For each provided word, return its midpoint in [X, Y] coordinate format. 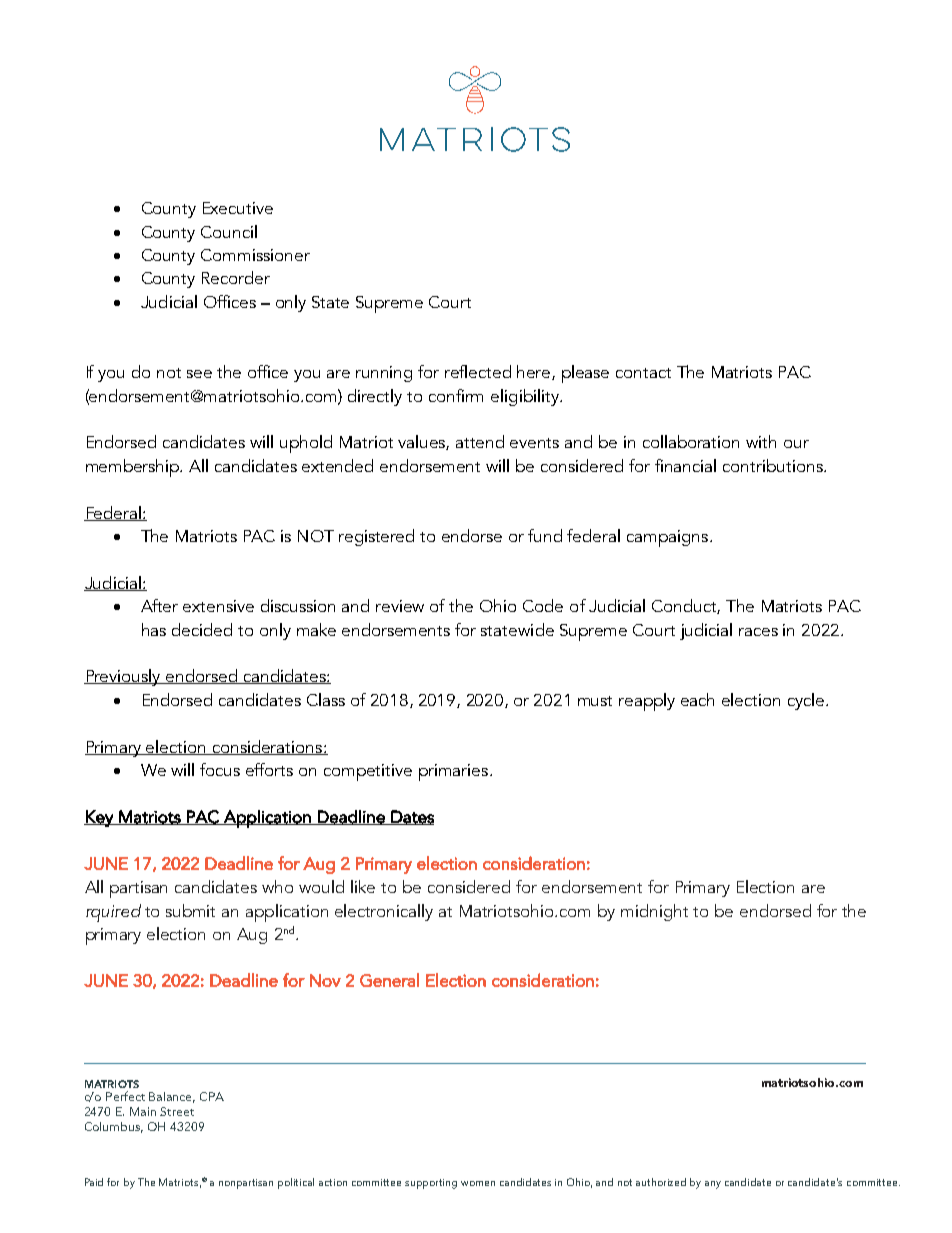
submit [190, 910]
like [363, 886]
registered [376, 537]
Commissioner [255, 255]
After [159, 605]
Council [229, 231]
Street [177, 1111]
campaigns [669, 538]
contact [643, 373]
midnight [654, 912]
